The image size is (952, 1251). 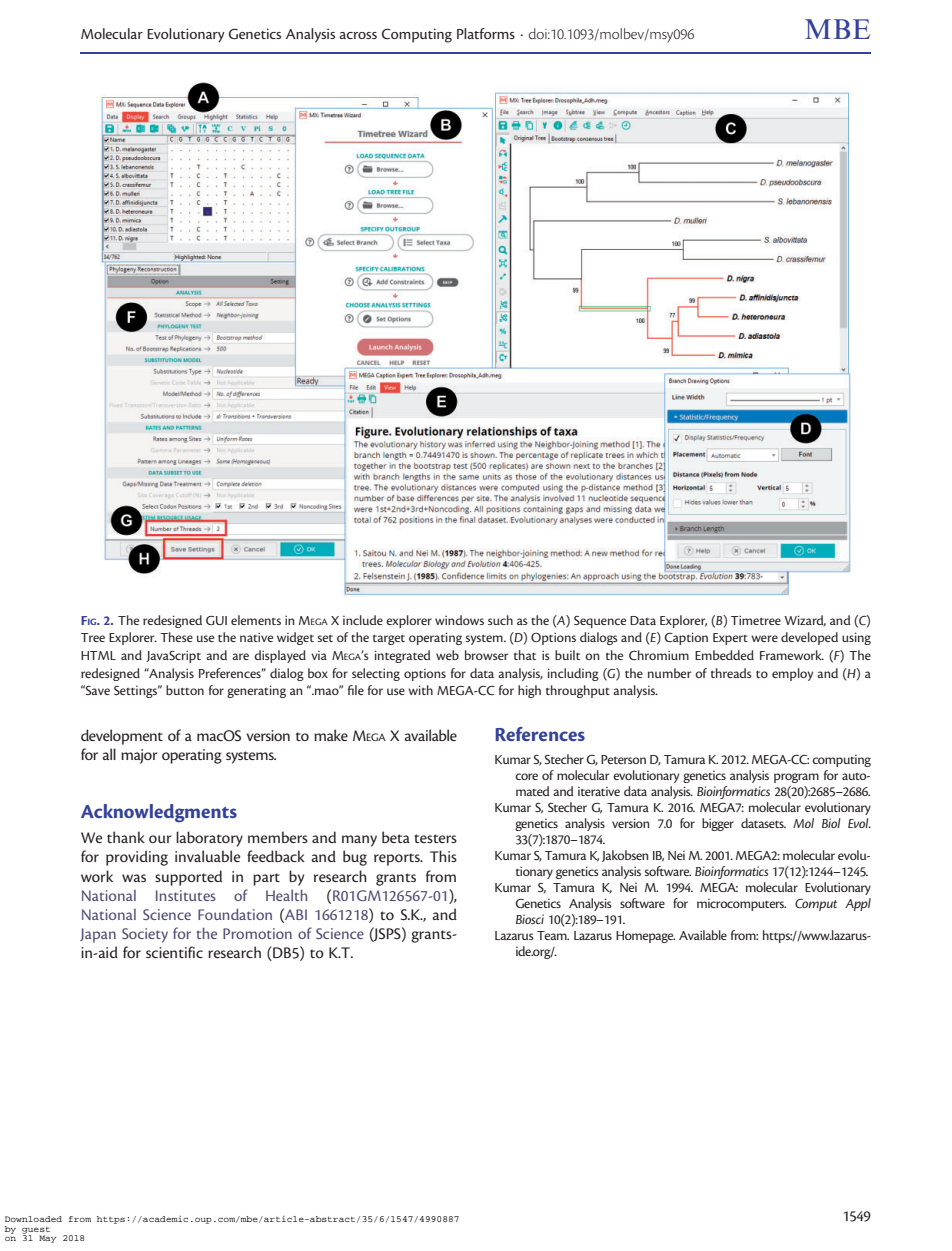 What do you see at coordinates (216, 620) in the screenshot?
I see `GUI` at bounding box center [216, 620].
